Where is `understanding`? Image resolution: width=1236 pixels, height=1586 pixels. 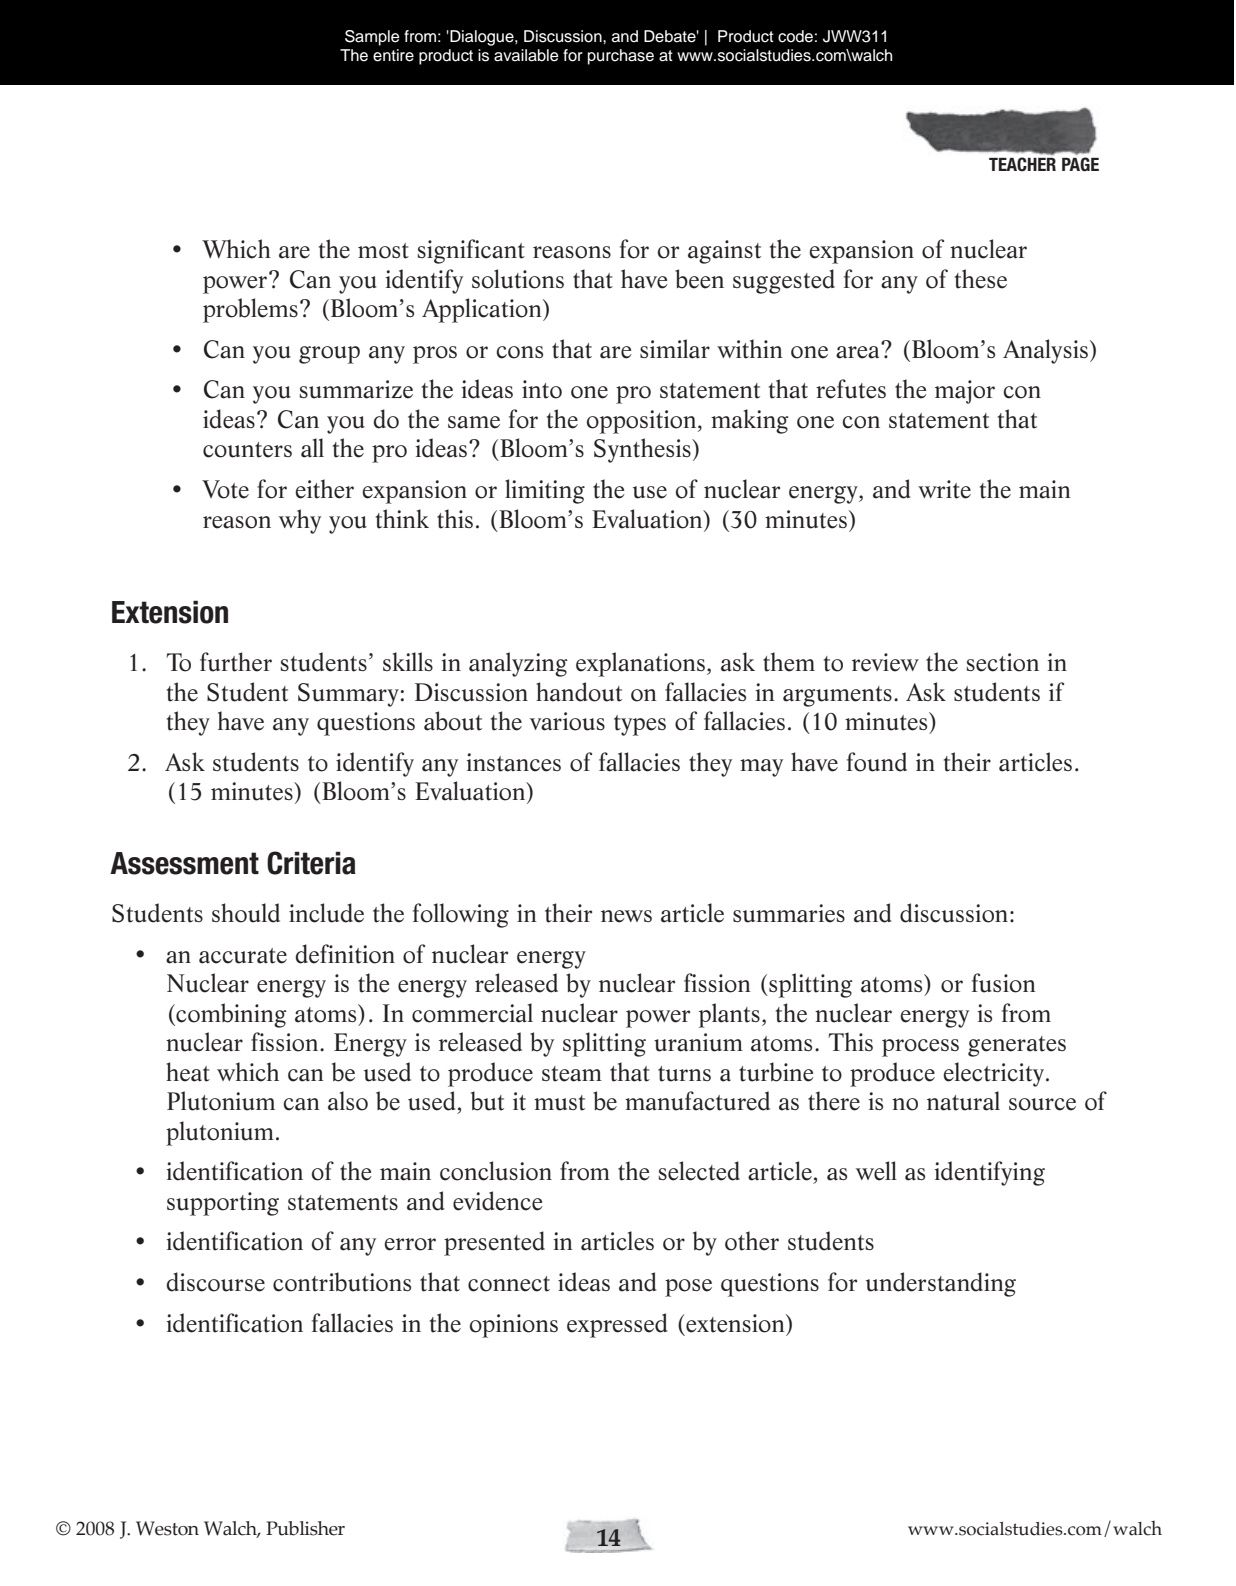
understanding is located at coordinates (941, 1284).
